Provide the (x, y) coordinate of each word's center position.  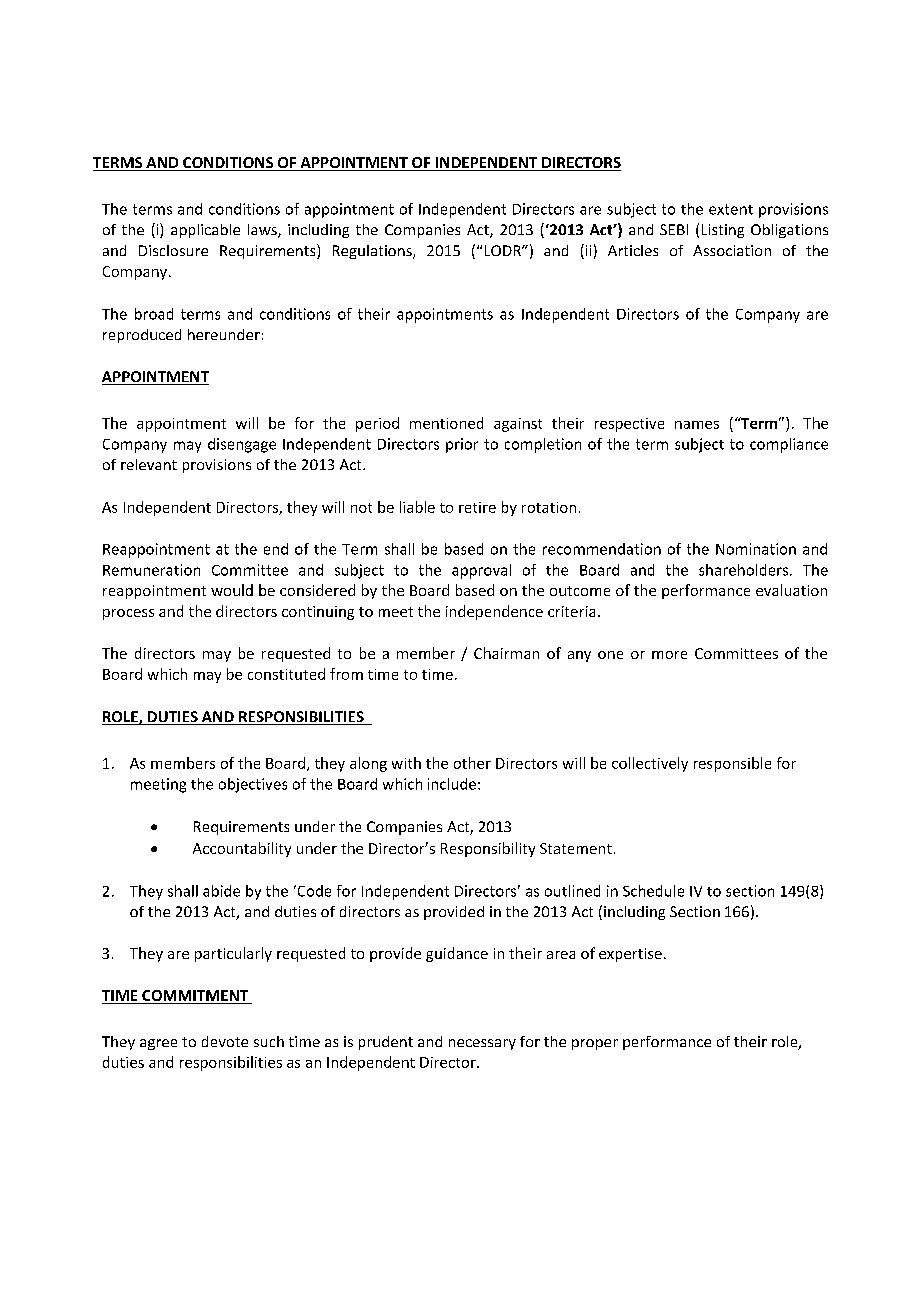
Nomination (756, 549)
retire (477, 507)
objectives (253, 785)
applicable (205, 231)
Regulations (373, 252)
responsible (732, 764)
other (472, 763)
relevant (149, 464)
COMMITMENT (195, 997)
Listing (723, 231)
